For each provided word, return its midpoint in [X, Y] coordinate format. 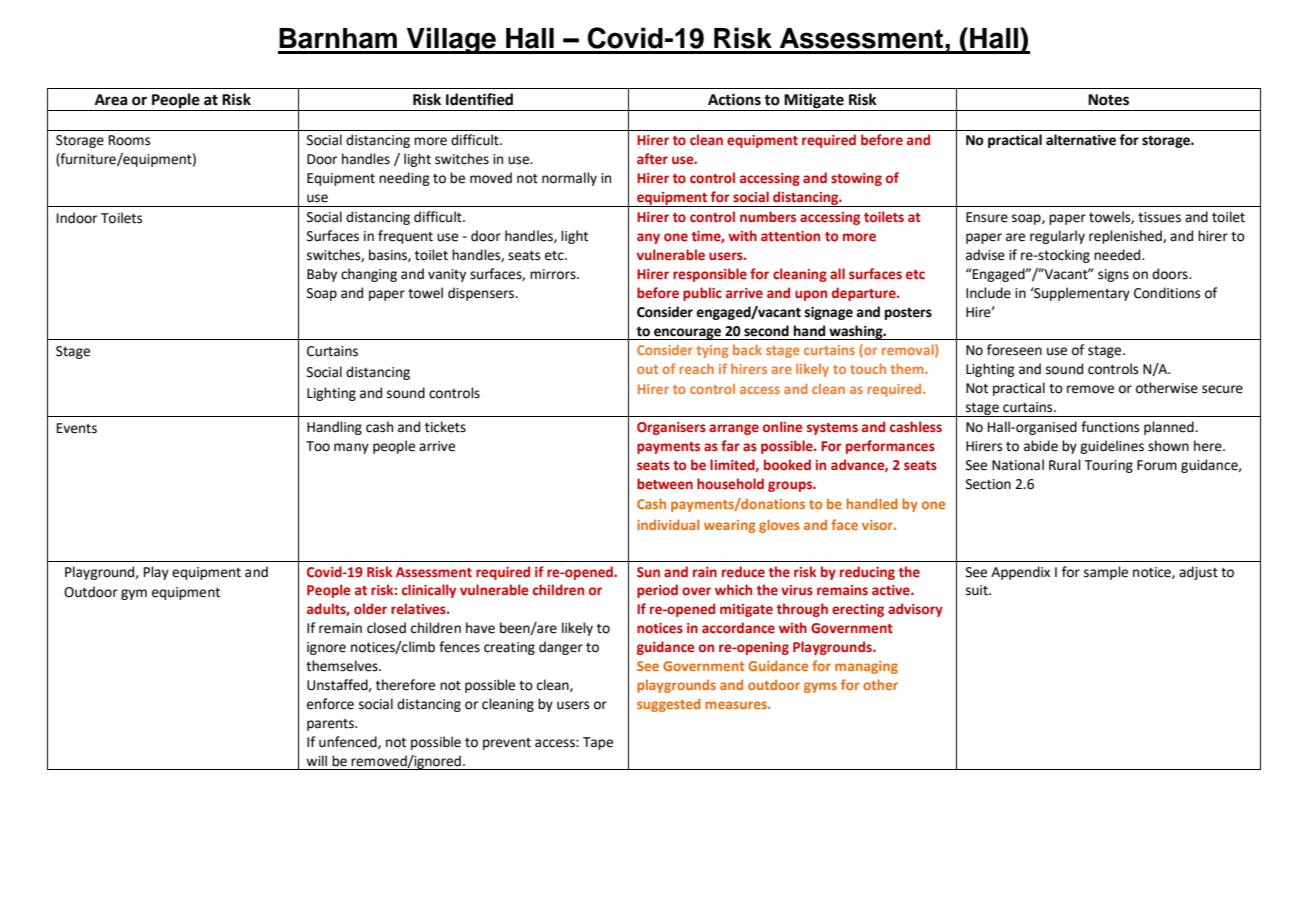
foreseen [1014, 350]
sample [1106, 573]
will [316, 760]
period [657, 591]
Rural [1065, 465]
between [665, 484]
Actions [734, 100]
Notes [1108, 100]
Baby [322, 275]
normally [569, 179]
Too [318, 446]
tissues [1159, 217]
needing [404, 179]
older [370, 608]
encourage [688, 334]
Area [111, 100]
